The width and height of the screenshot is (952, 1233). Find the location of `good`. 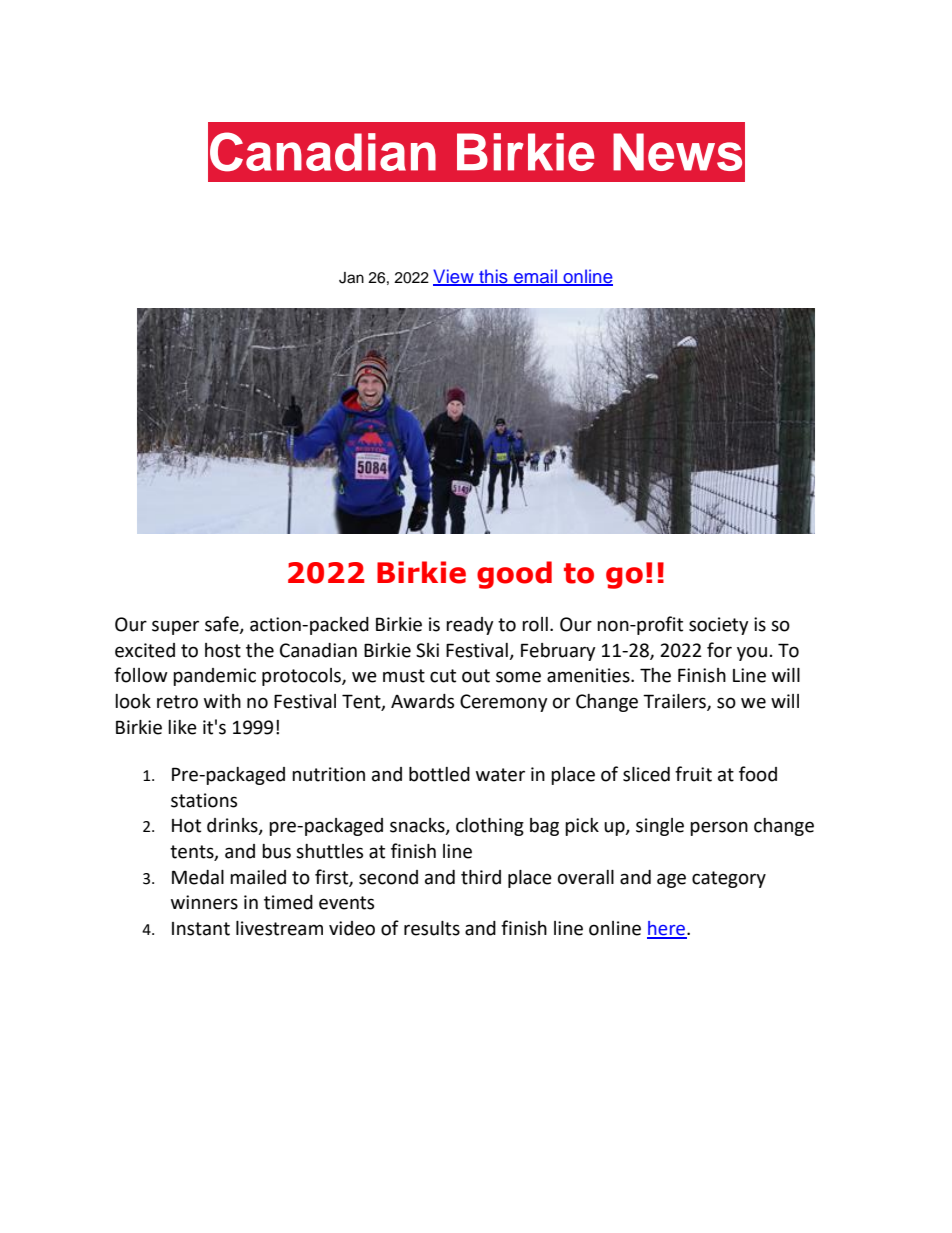

good is located at coordinates (514, 575).
